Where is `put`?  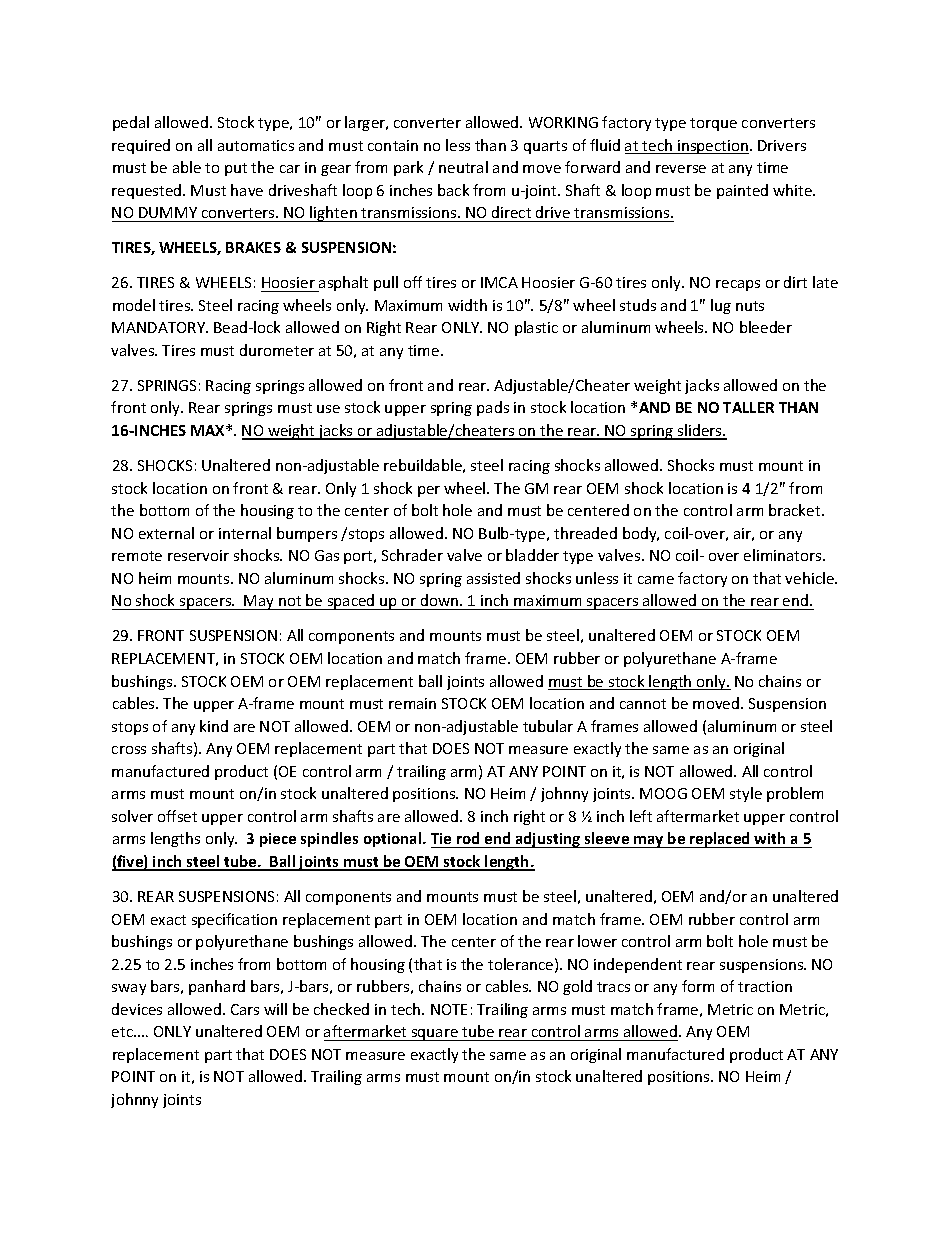
put is located at coordinates (236, 169).
